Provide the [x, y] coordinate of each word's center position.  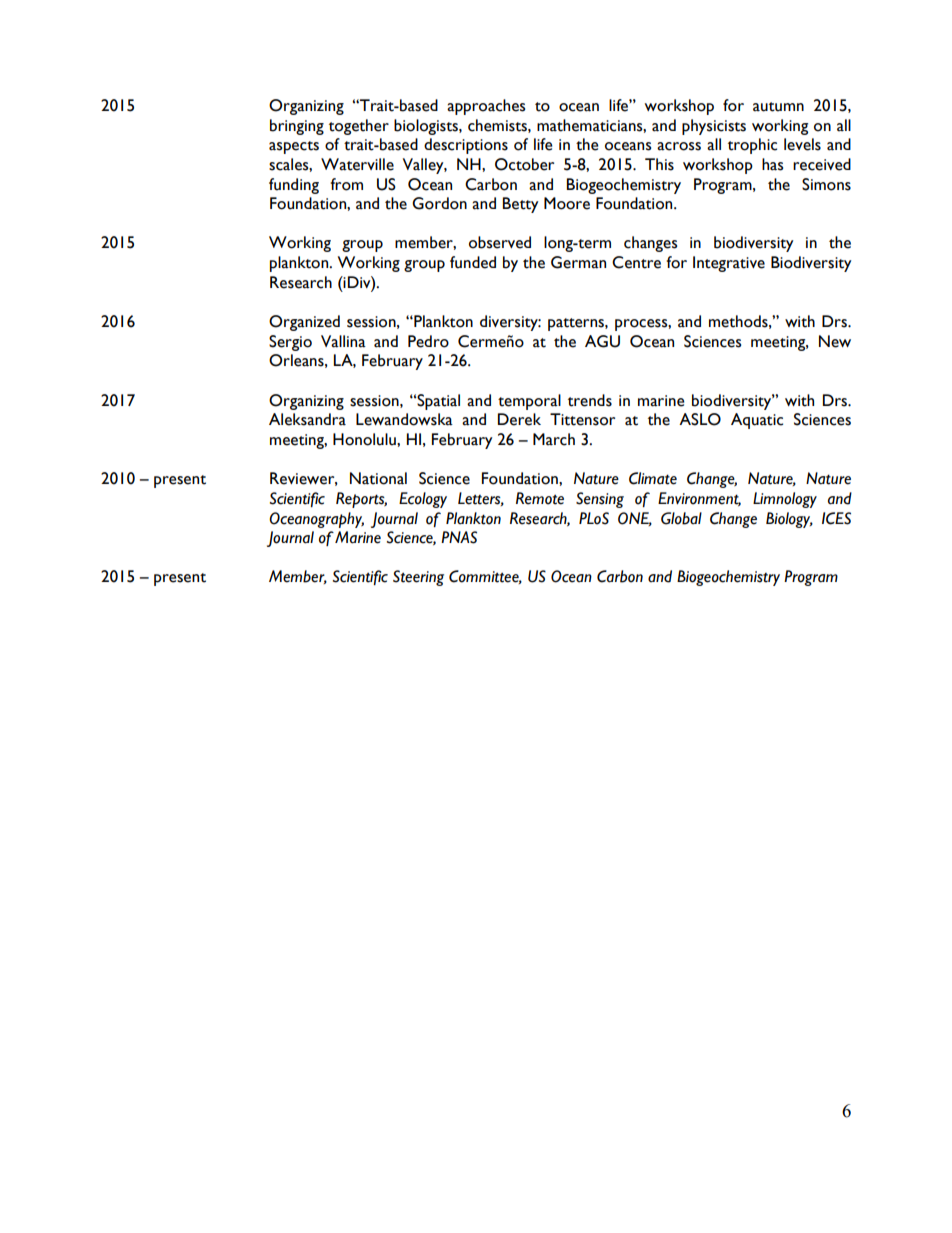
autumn [778, 107]
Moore [567, 203]
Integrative [729, 264]
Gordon [439, 203]
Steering [418, 578]
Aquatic [757, 421]
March [554, 439]
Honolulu [365, 439]
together [359, 127]
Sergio [290, 343]
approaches [486, 107]
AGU [602, 341]
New [835, 341]
